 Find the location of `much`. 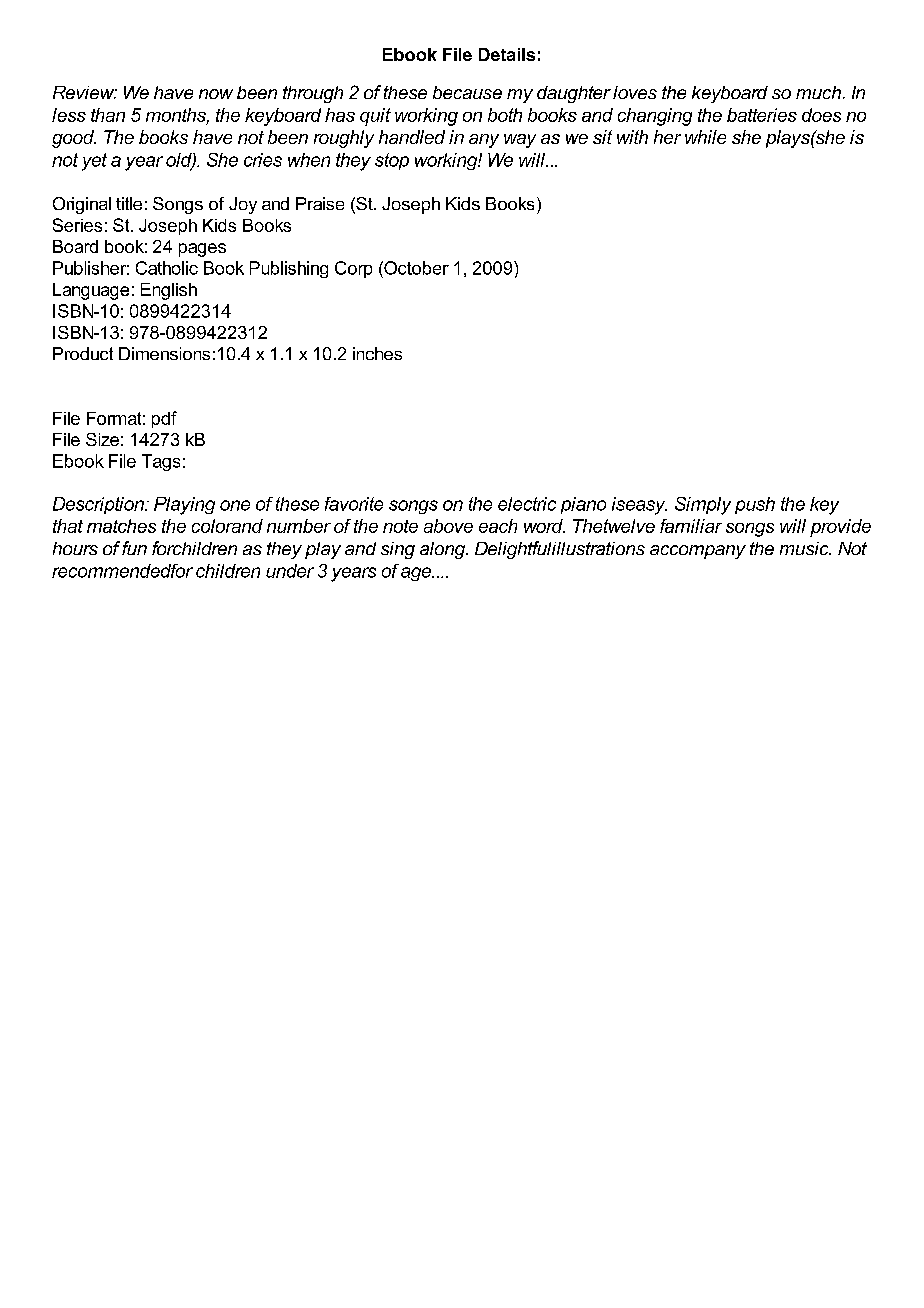

much is located at coordinates (818, 92).
